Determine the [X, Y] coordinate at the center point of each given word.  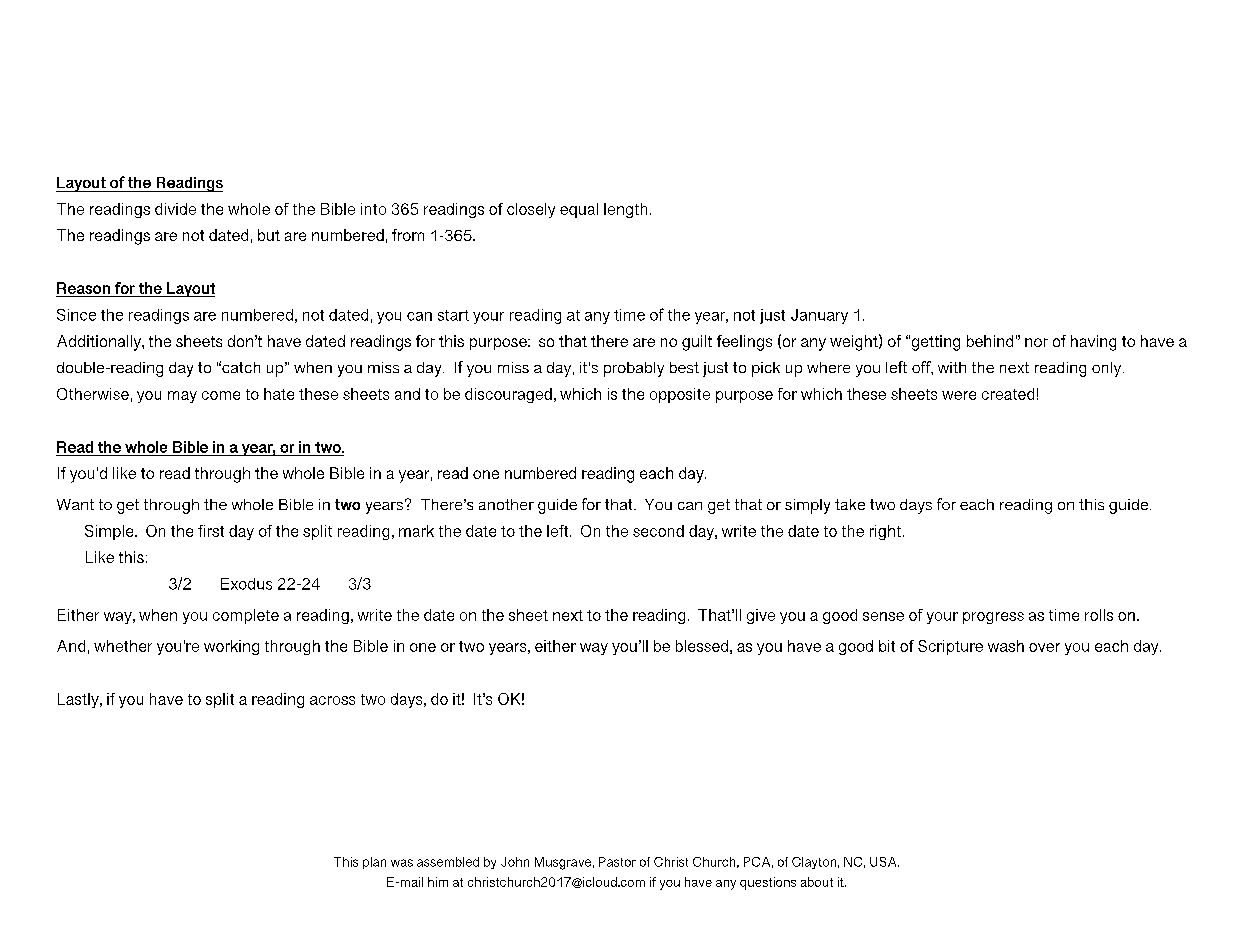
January [819, 316]
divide [175, 209]
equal [579, 210]
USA [884, 862]
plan [374, 863]
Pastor [617, 862]
